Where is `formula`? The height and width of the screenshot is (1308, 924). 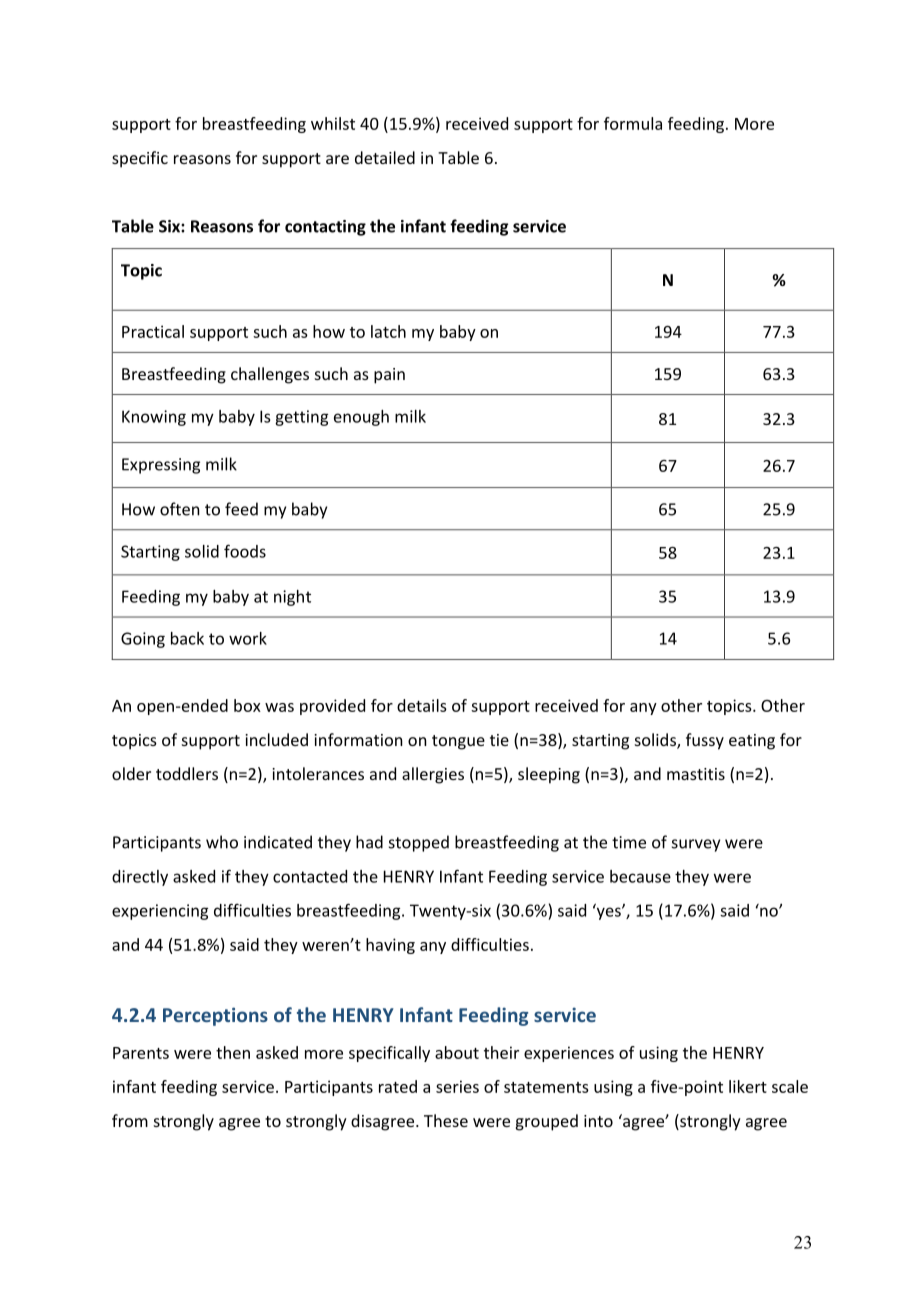
formula is located at coordinates (633, 123).
